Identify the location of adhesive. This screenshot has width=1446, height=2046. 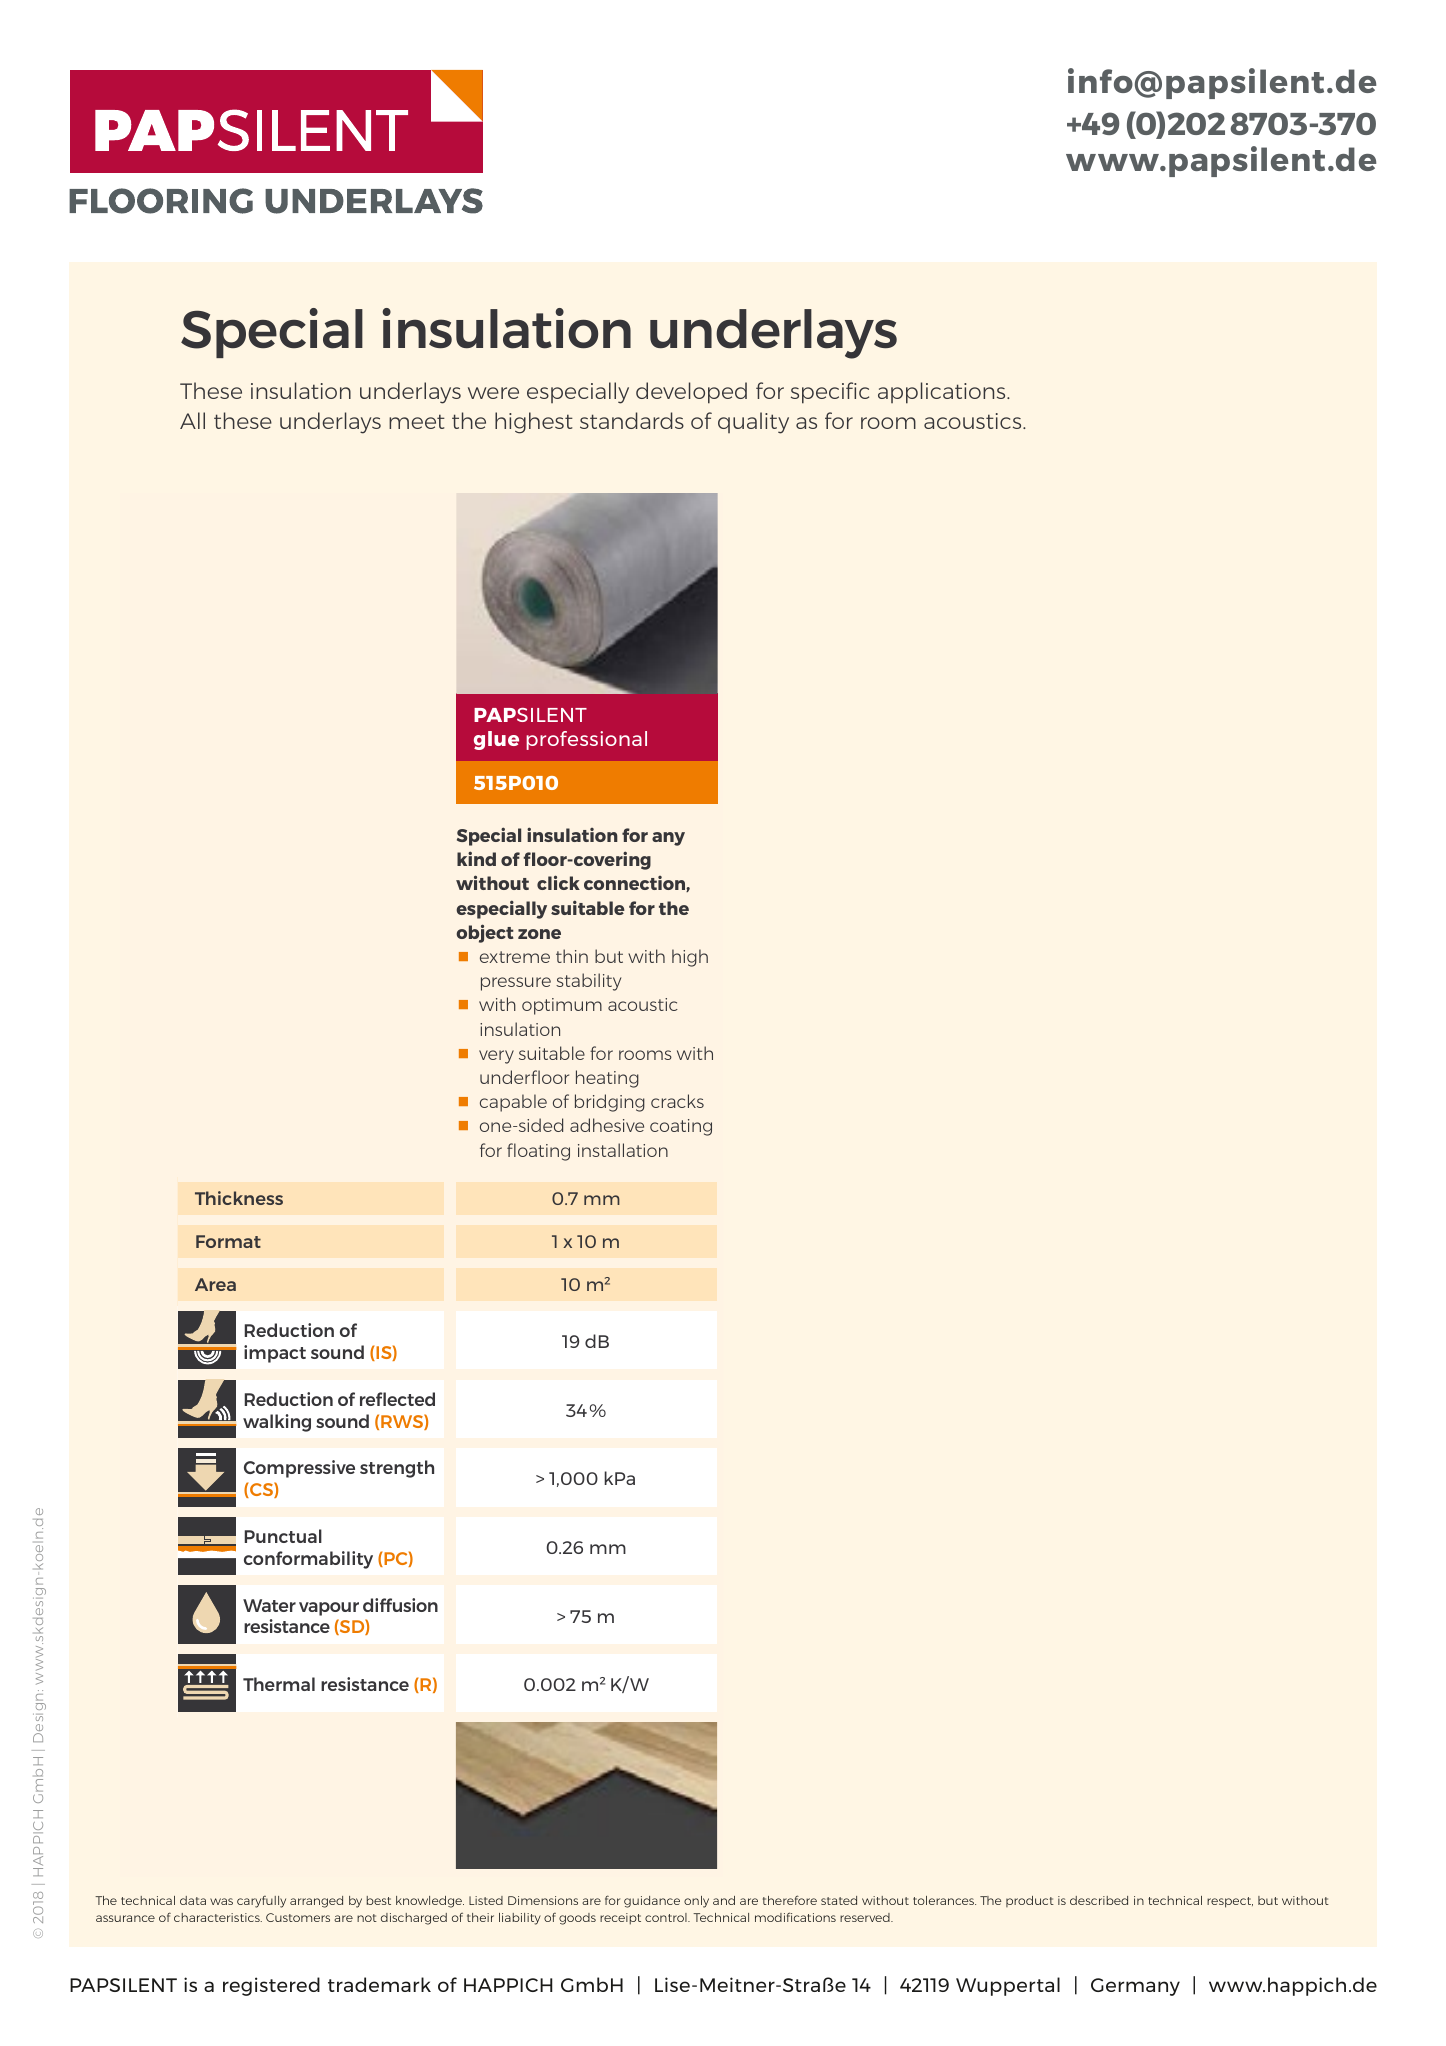
(607, 1125).
